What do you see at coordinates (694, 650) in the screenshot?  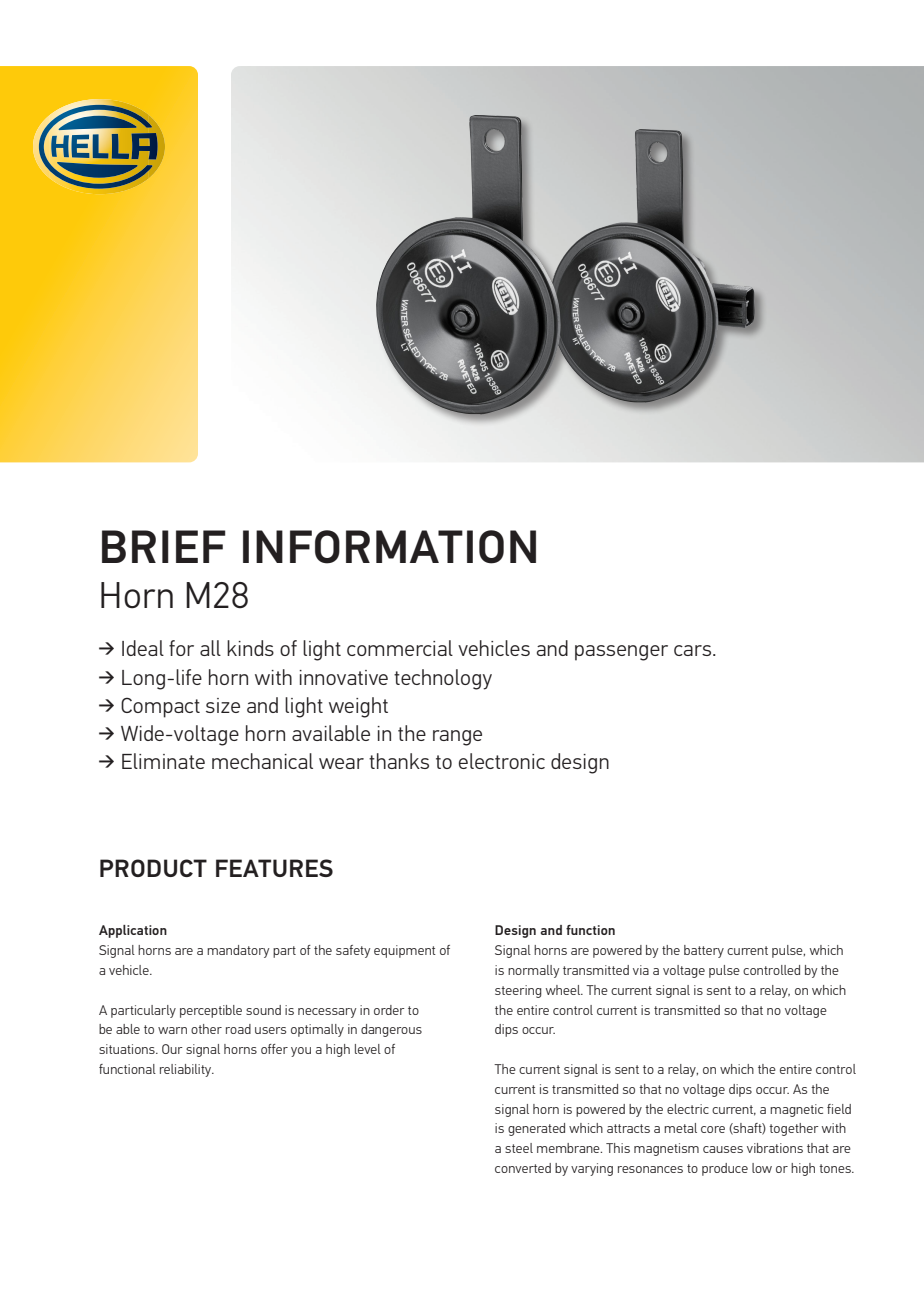 I see `cars` at bounding box center [694, 650].
